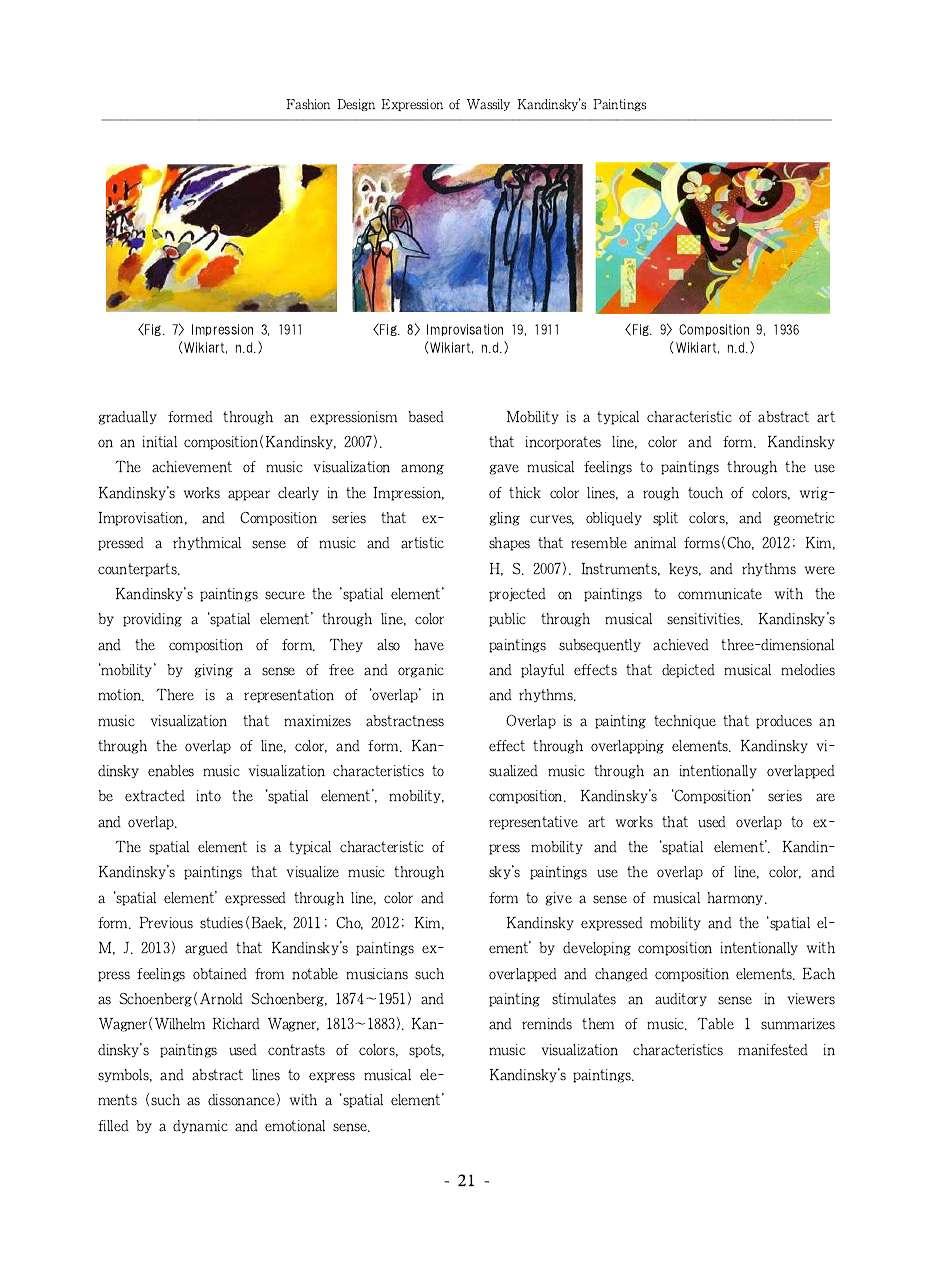  I want to click on Fashion, so click(308, 104).
